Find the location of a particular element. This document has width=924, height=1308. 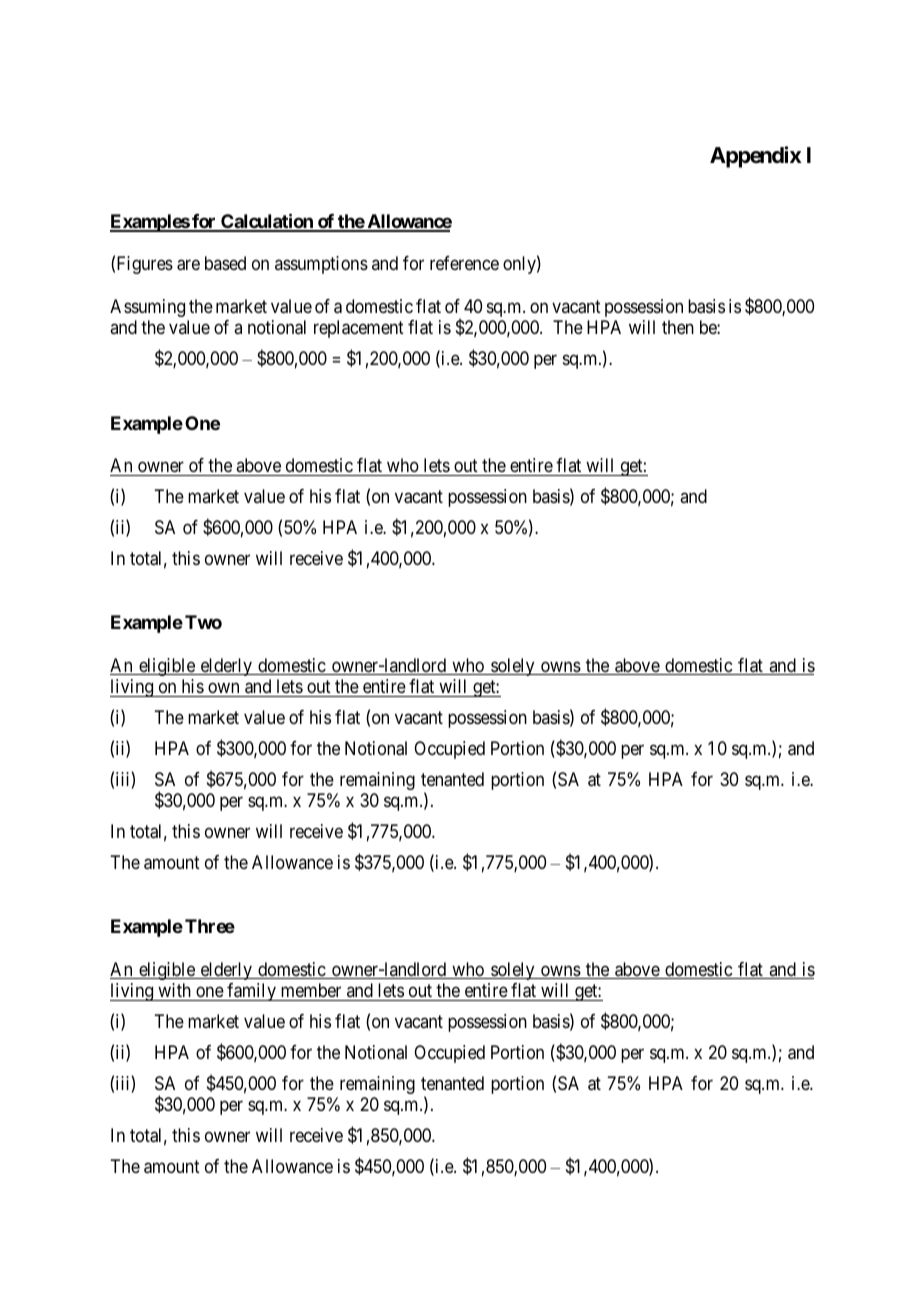

reference is located at coordinates (464, 263).
